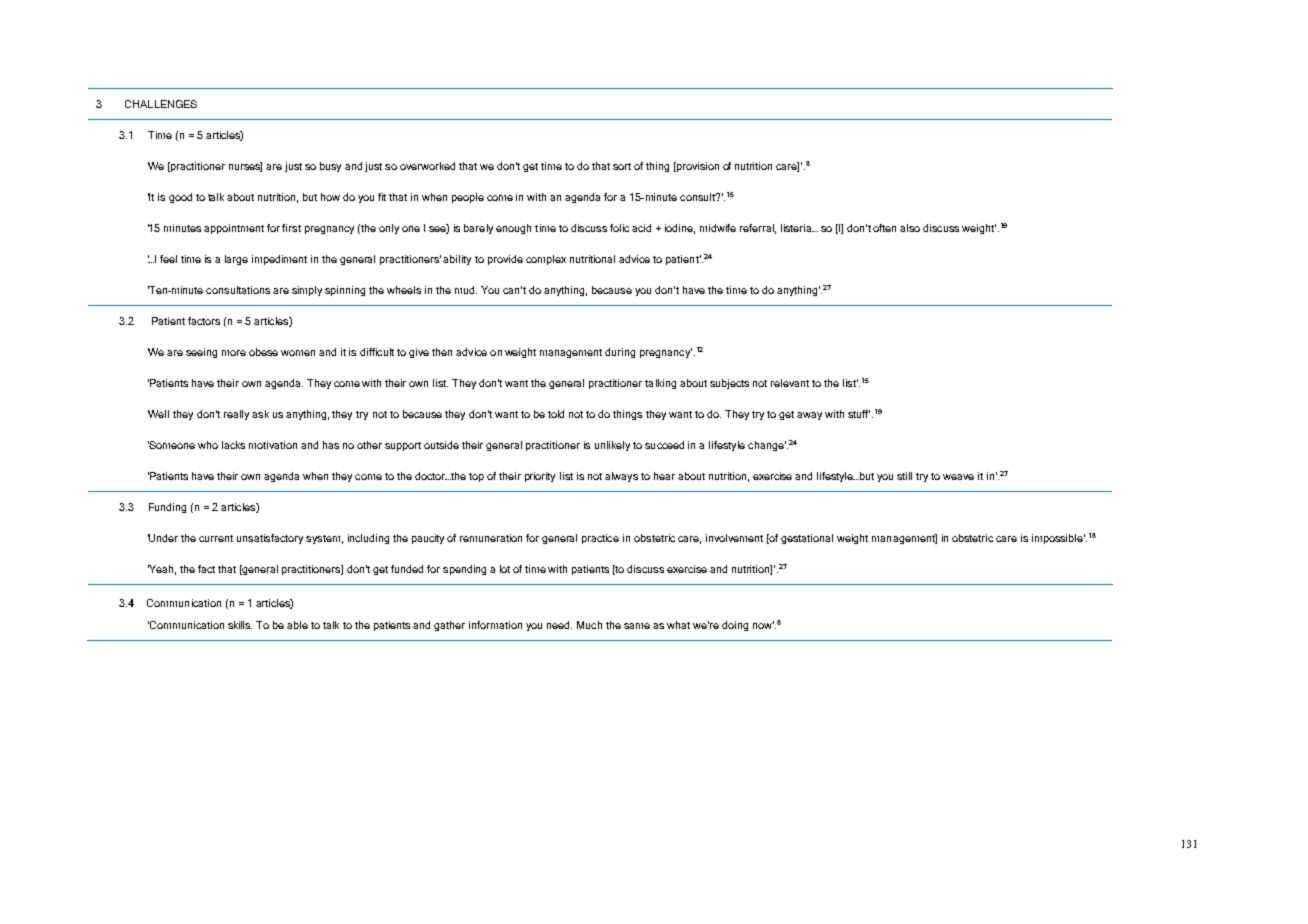  Describe the element at coordinates (790, 383) in the screenshot. I see `relevant` at that location.
